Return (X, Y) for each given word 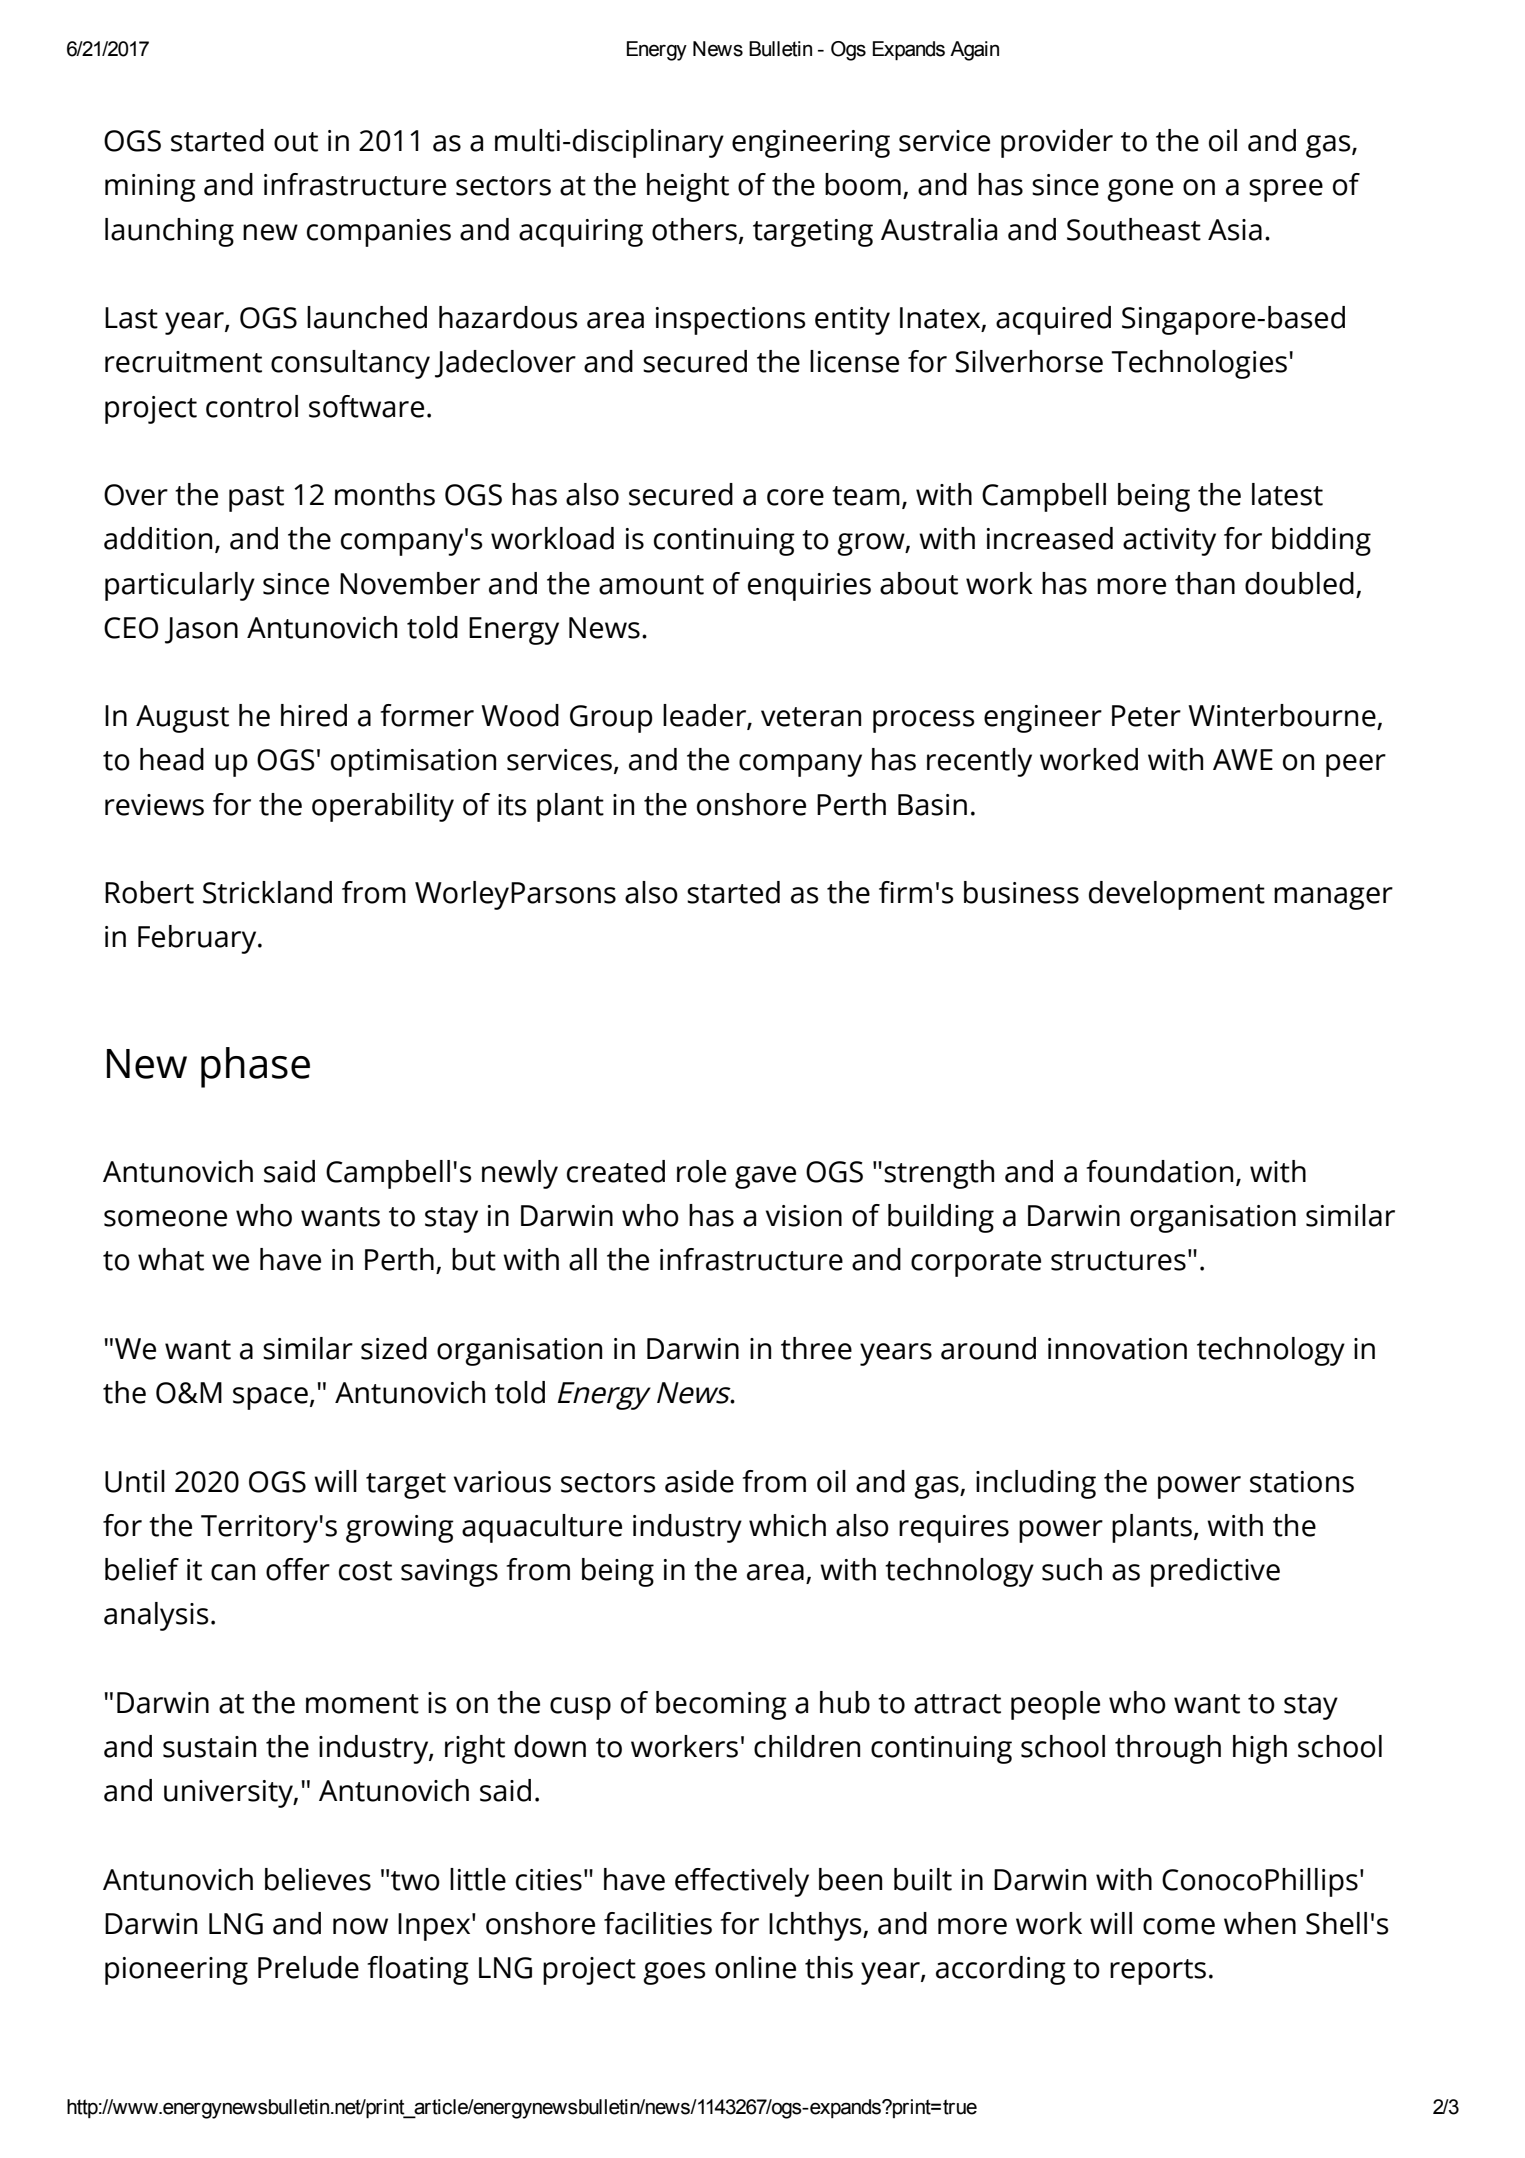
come (1179, 1926)
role (701, 1171)
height (688, 187)
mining (150, 188)
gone (1140, 190)
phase (255, 1067)
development (1177, 895)
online (755, 1967)
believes (318, 1879)
